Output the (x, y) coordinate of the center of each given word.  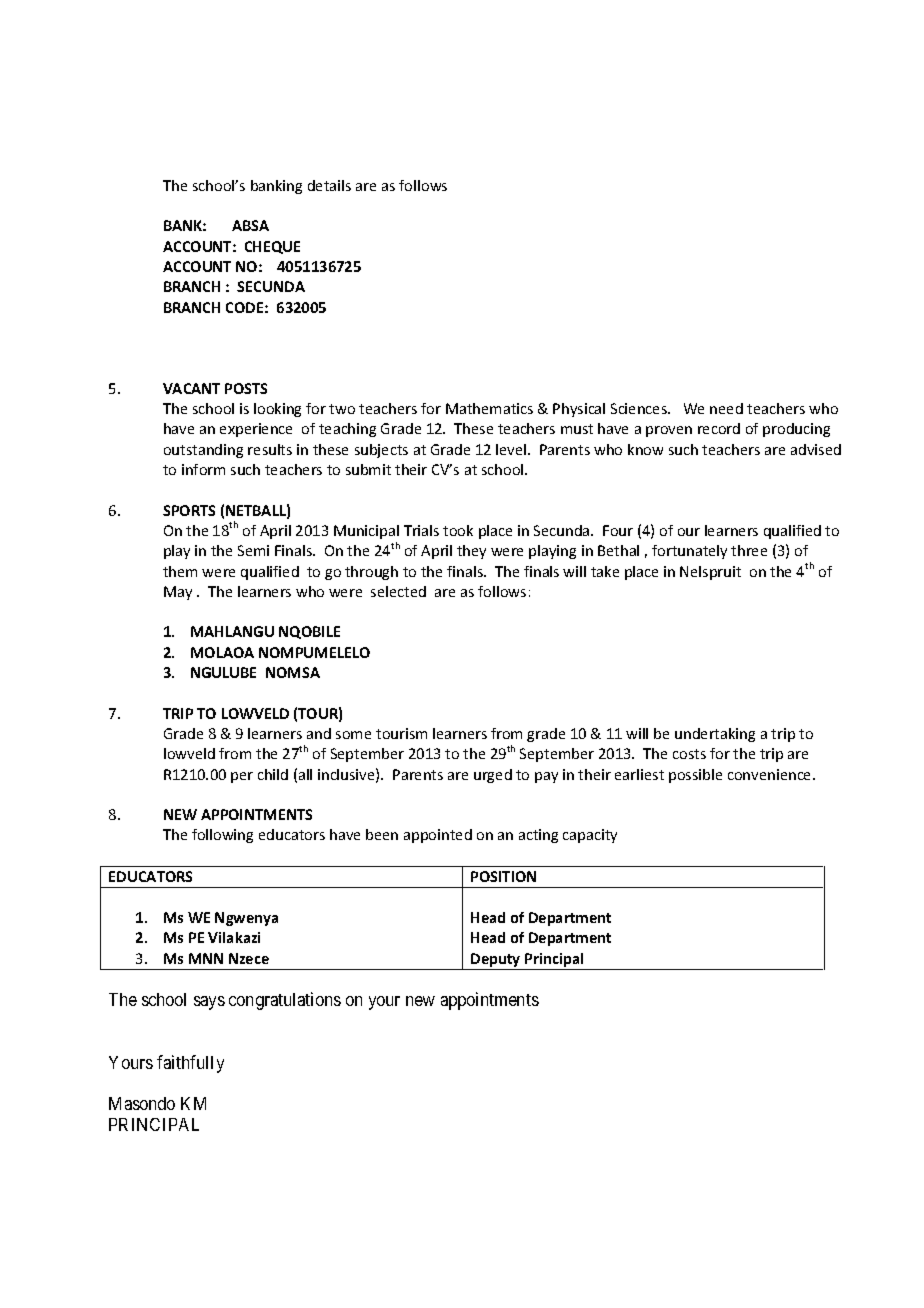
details (329, 185)
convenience (771, 774)
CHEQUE (272, 247)
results (270, 449)
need (726, 408)
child (273, 774)
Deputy (496, 961)
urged (493, 776)
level (512, 449)
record (719, 428)
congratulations (285, 1001)
